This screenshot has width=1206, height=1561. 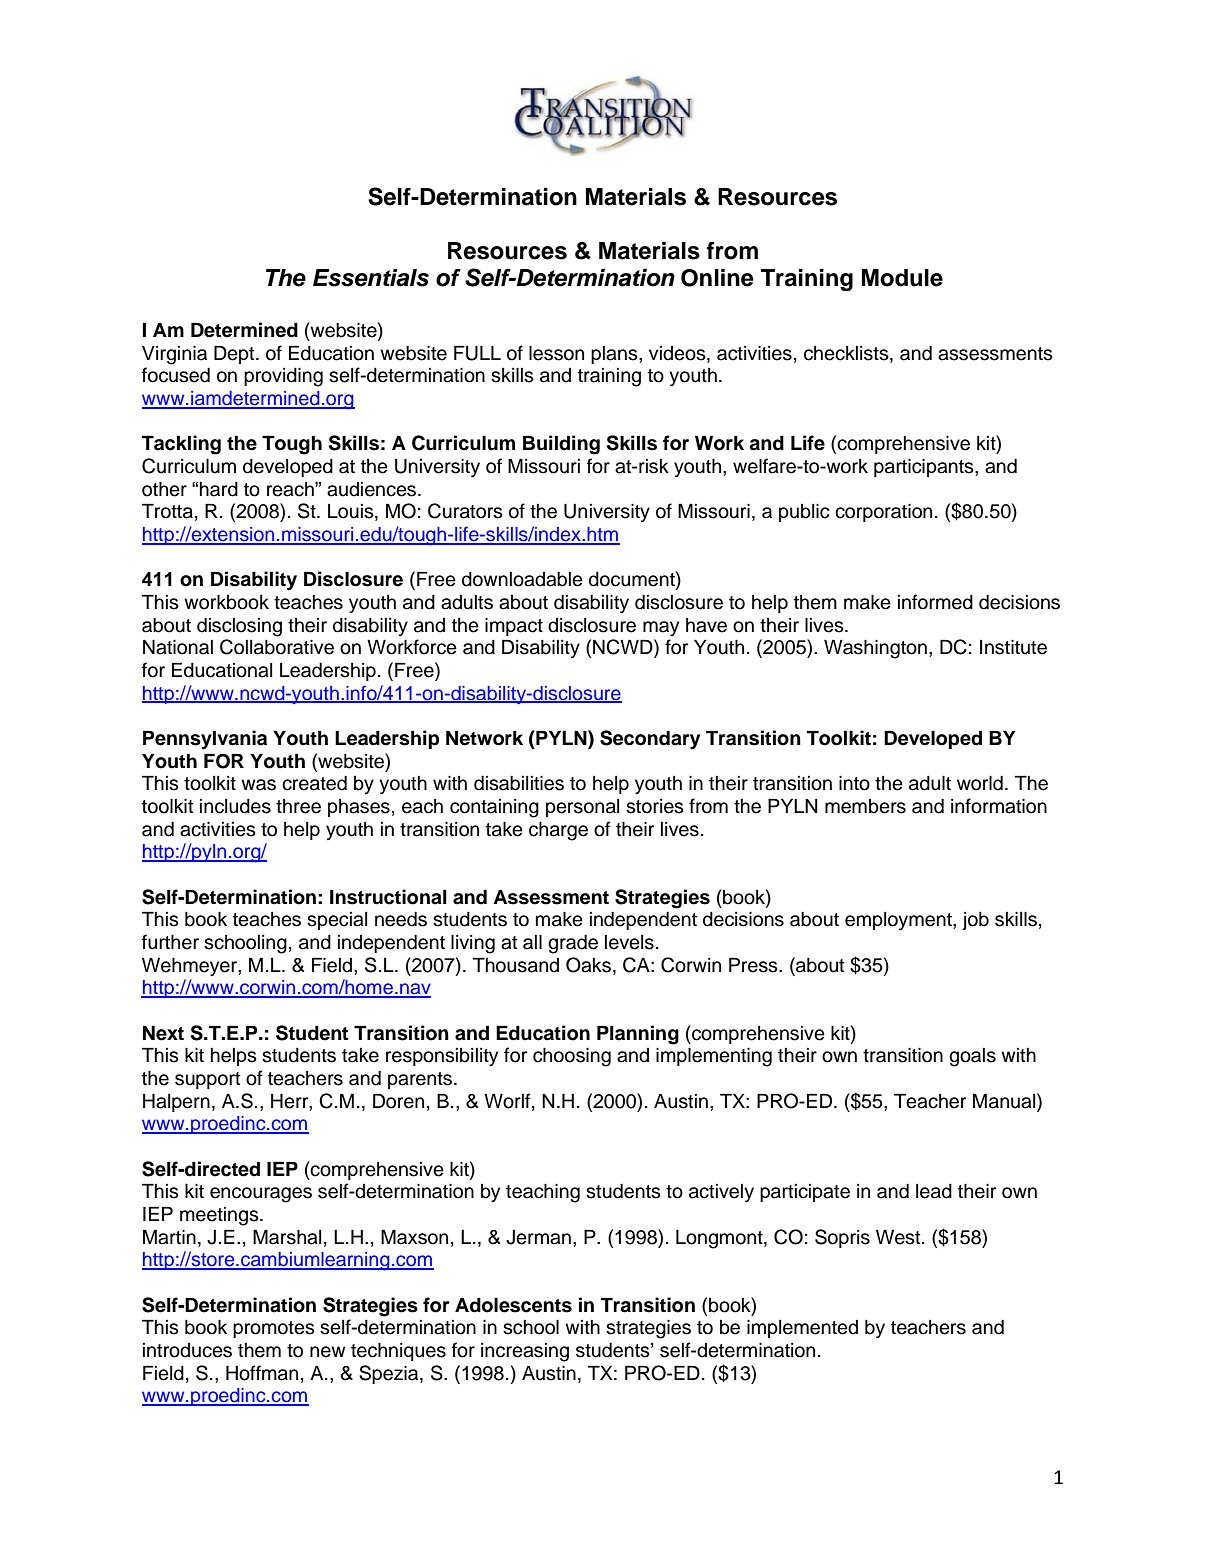 What do you see at coordinates (235, 354) in the screenshot?
I see `Dept` at bounding box center [235, 354].
